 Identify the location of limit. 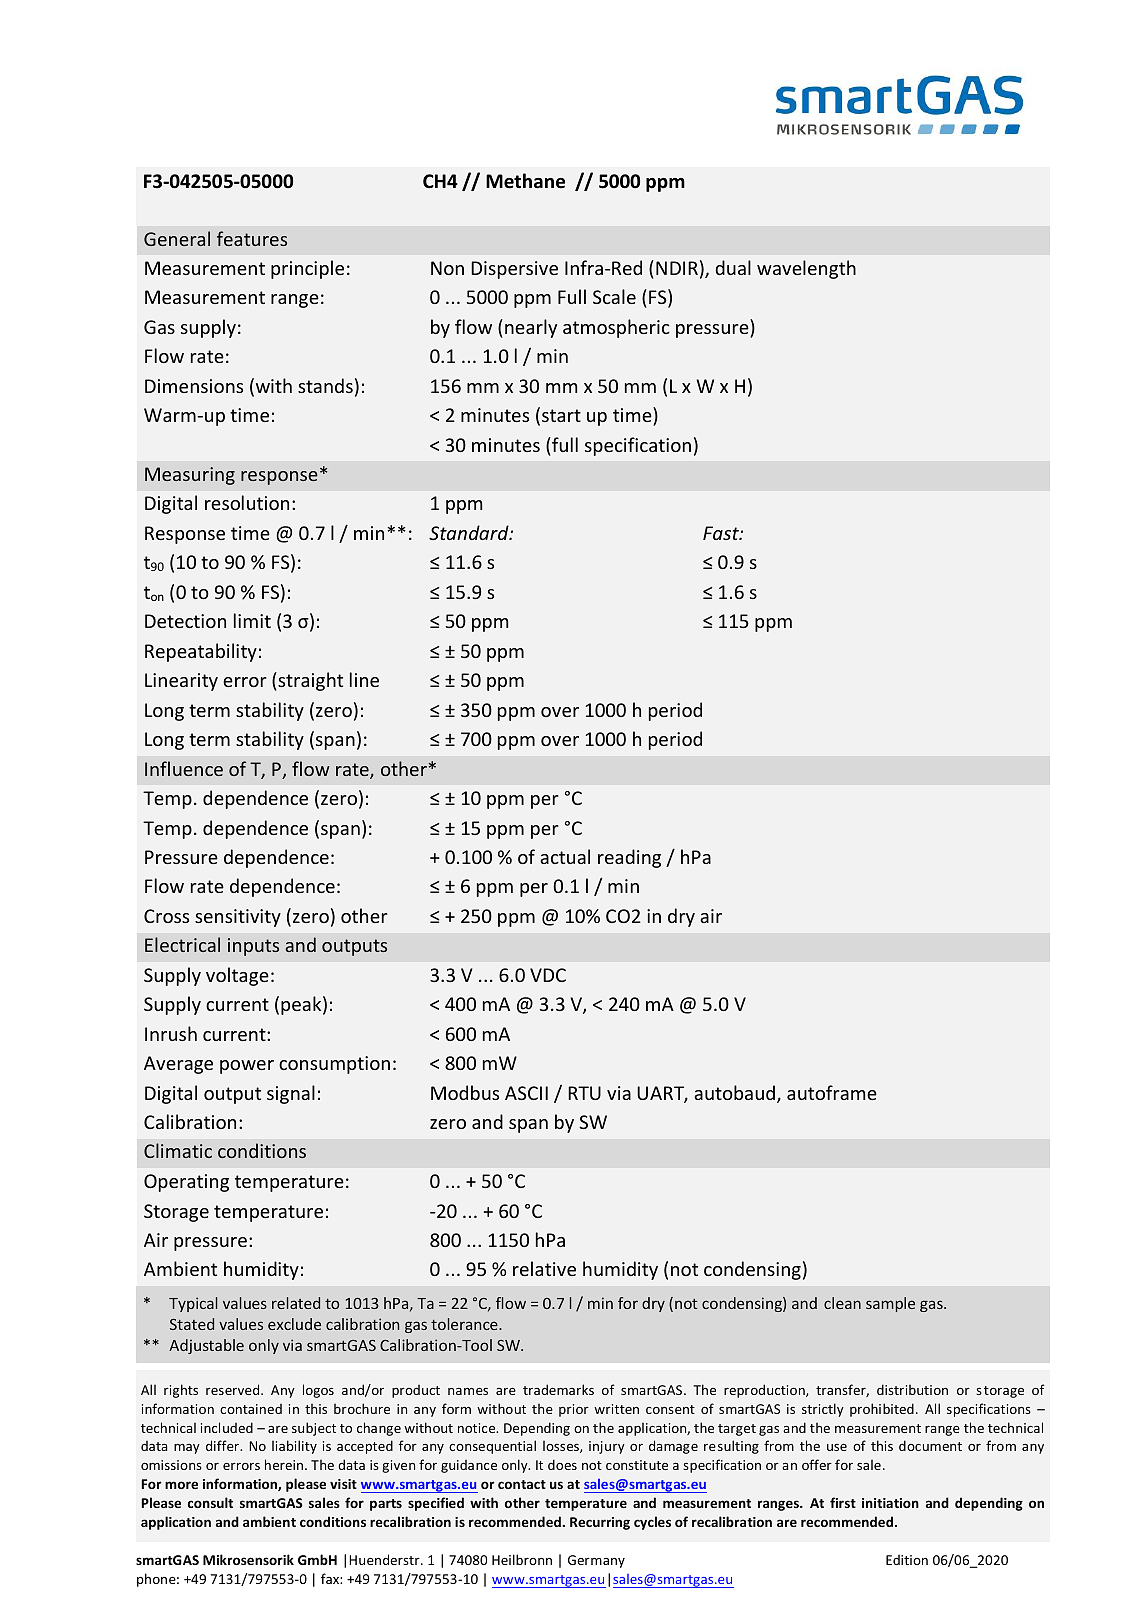
(252, 620).
